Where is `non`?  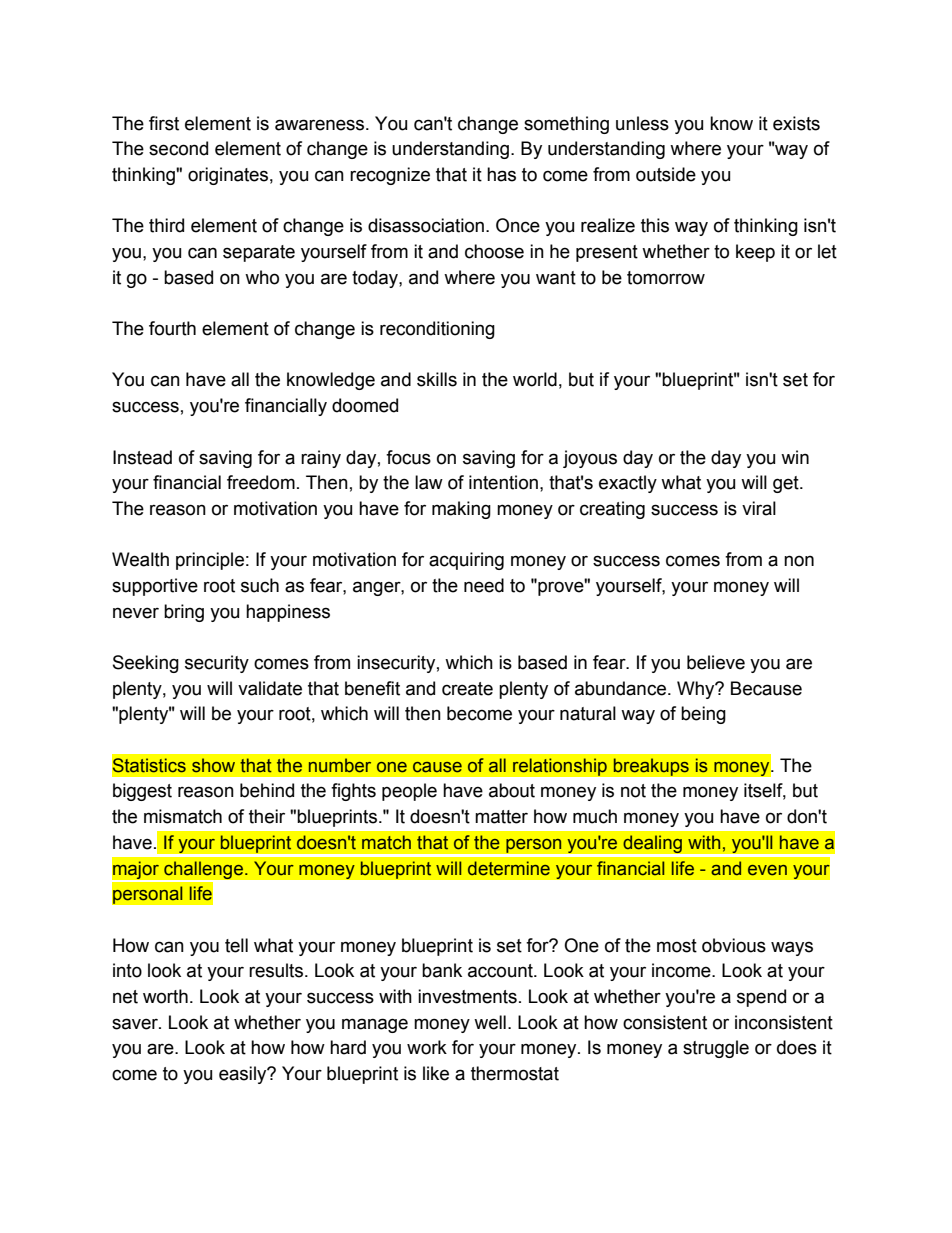 non is located at coordinates (799, 561).
